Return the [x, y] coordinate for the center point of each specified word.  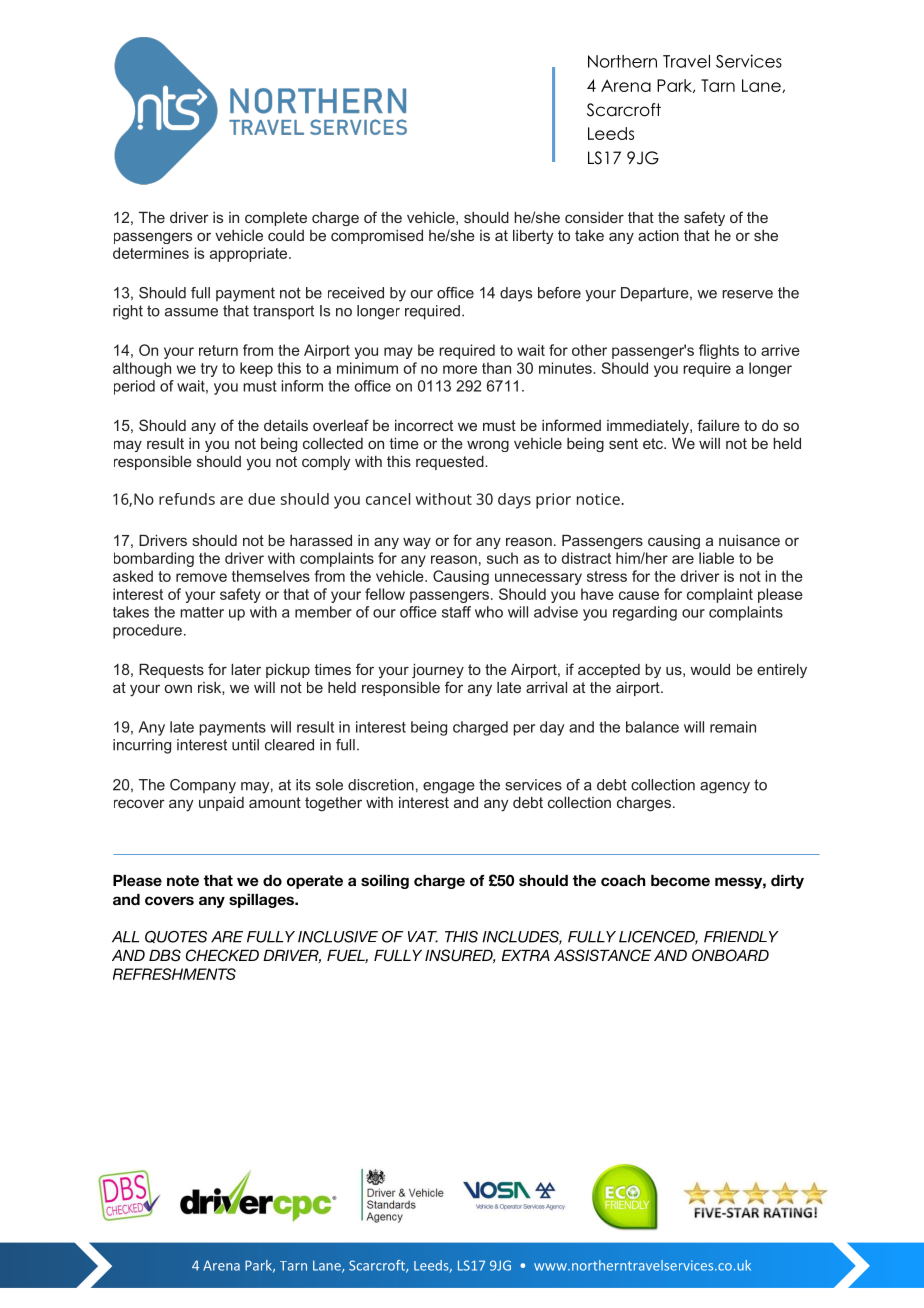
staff [456, 612]
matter [202, 612]
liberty [533, 237]
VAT [423, 937]
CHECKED [222, 955]
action [658, 235]
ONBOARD [730, 955]
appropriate [250, 254]
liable [716, 558]
